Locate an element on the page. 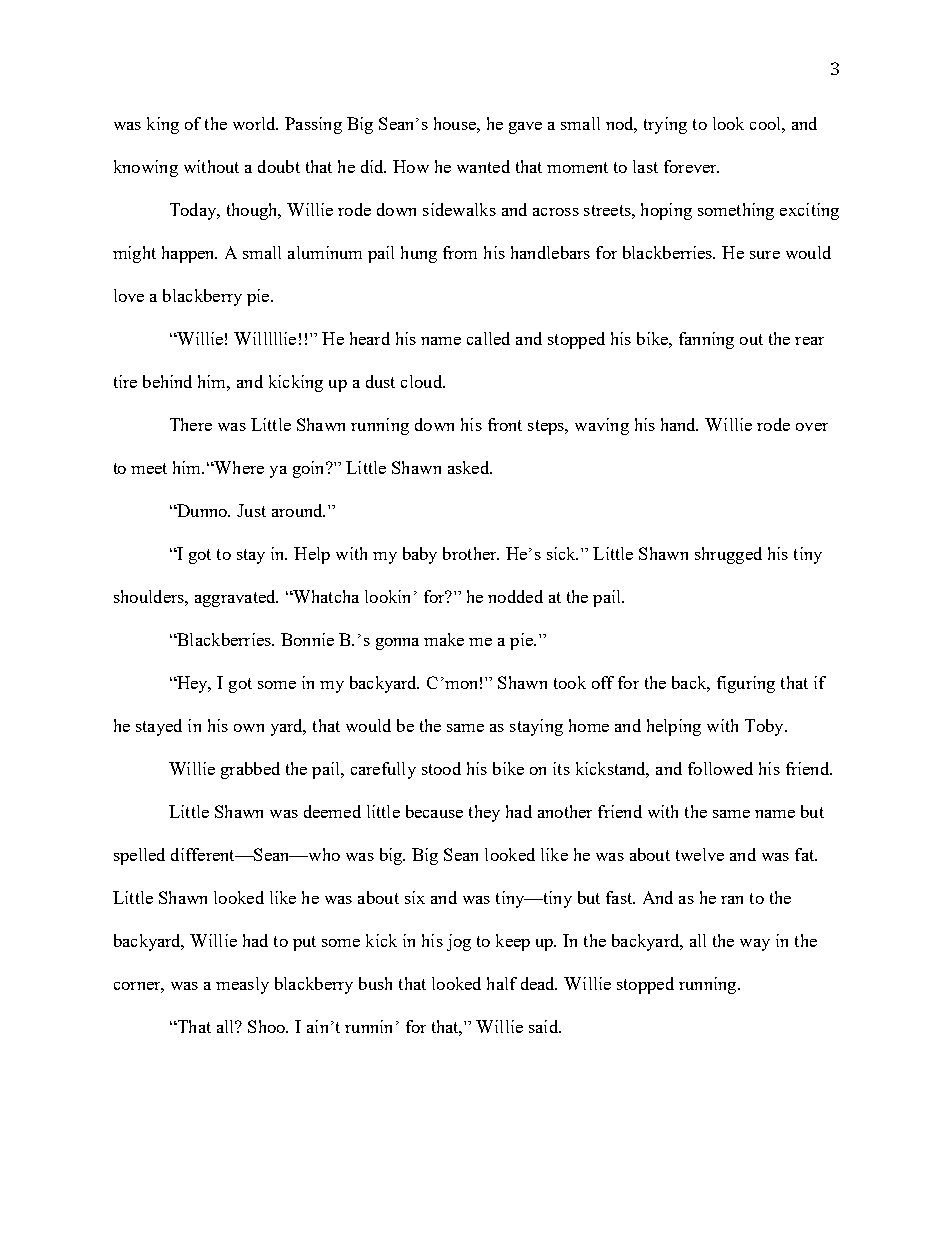 This page has height=1233, width=952. shrugged is located at coordinates (728, 555).
